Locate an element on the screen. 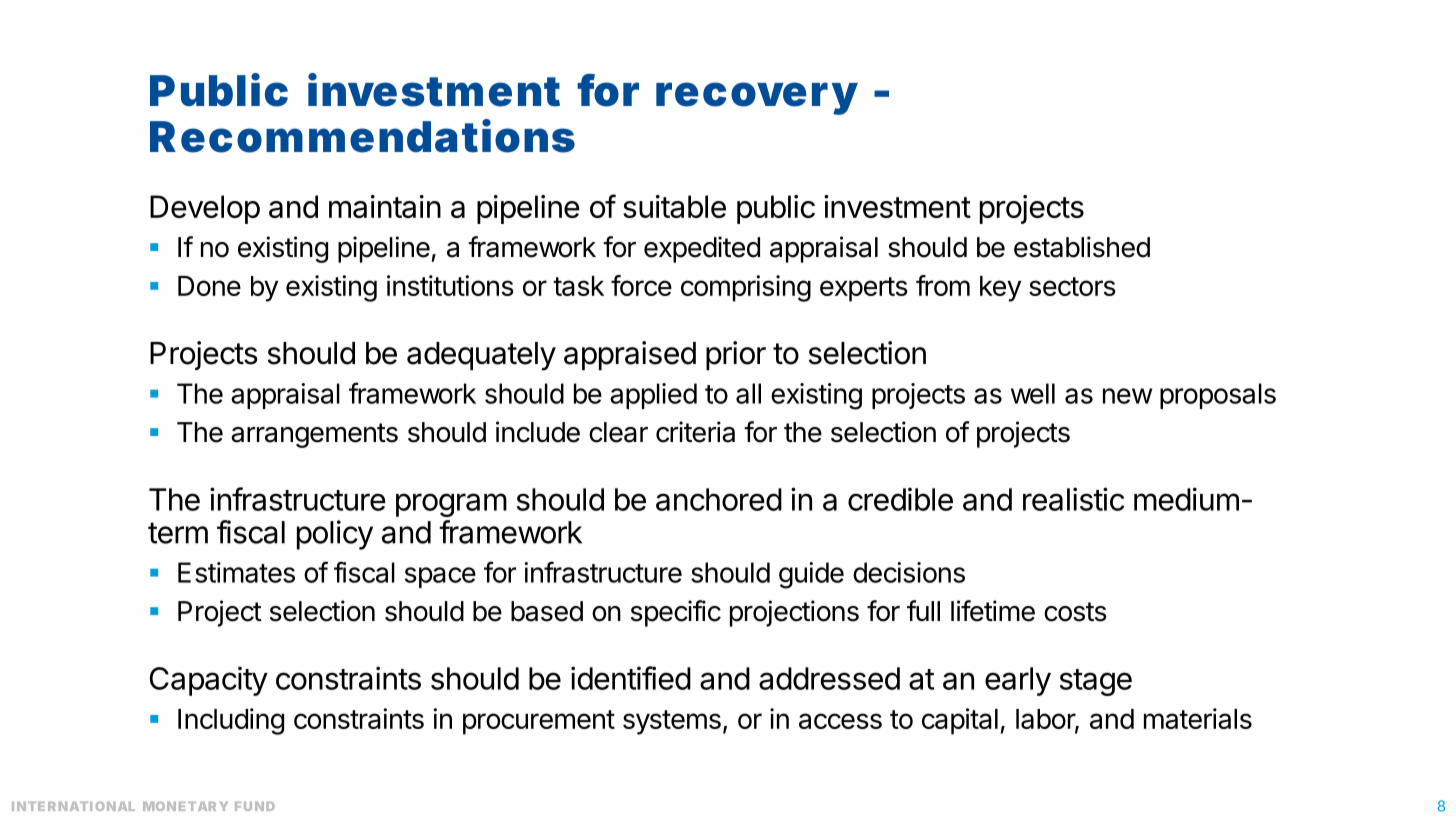 The image size is (1456, 819). MONETARY is located at coordinates (185, 806).
